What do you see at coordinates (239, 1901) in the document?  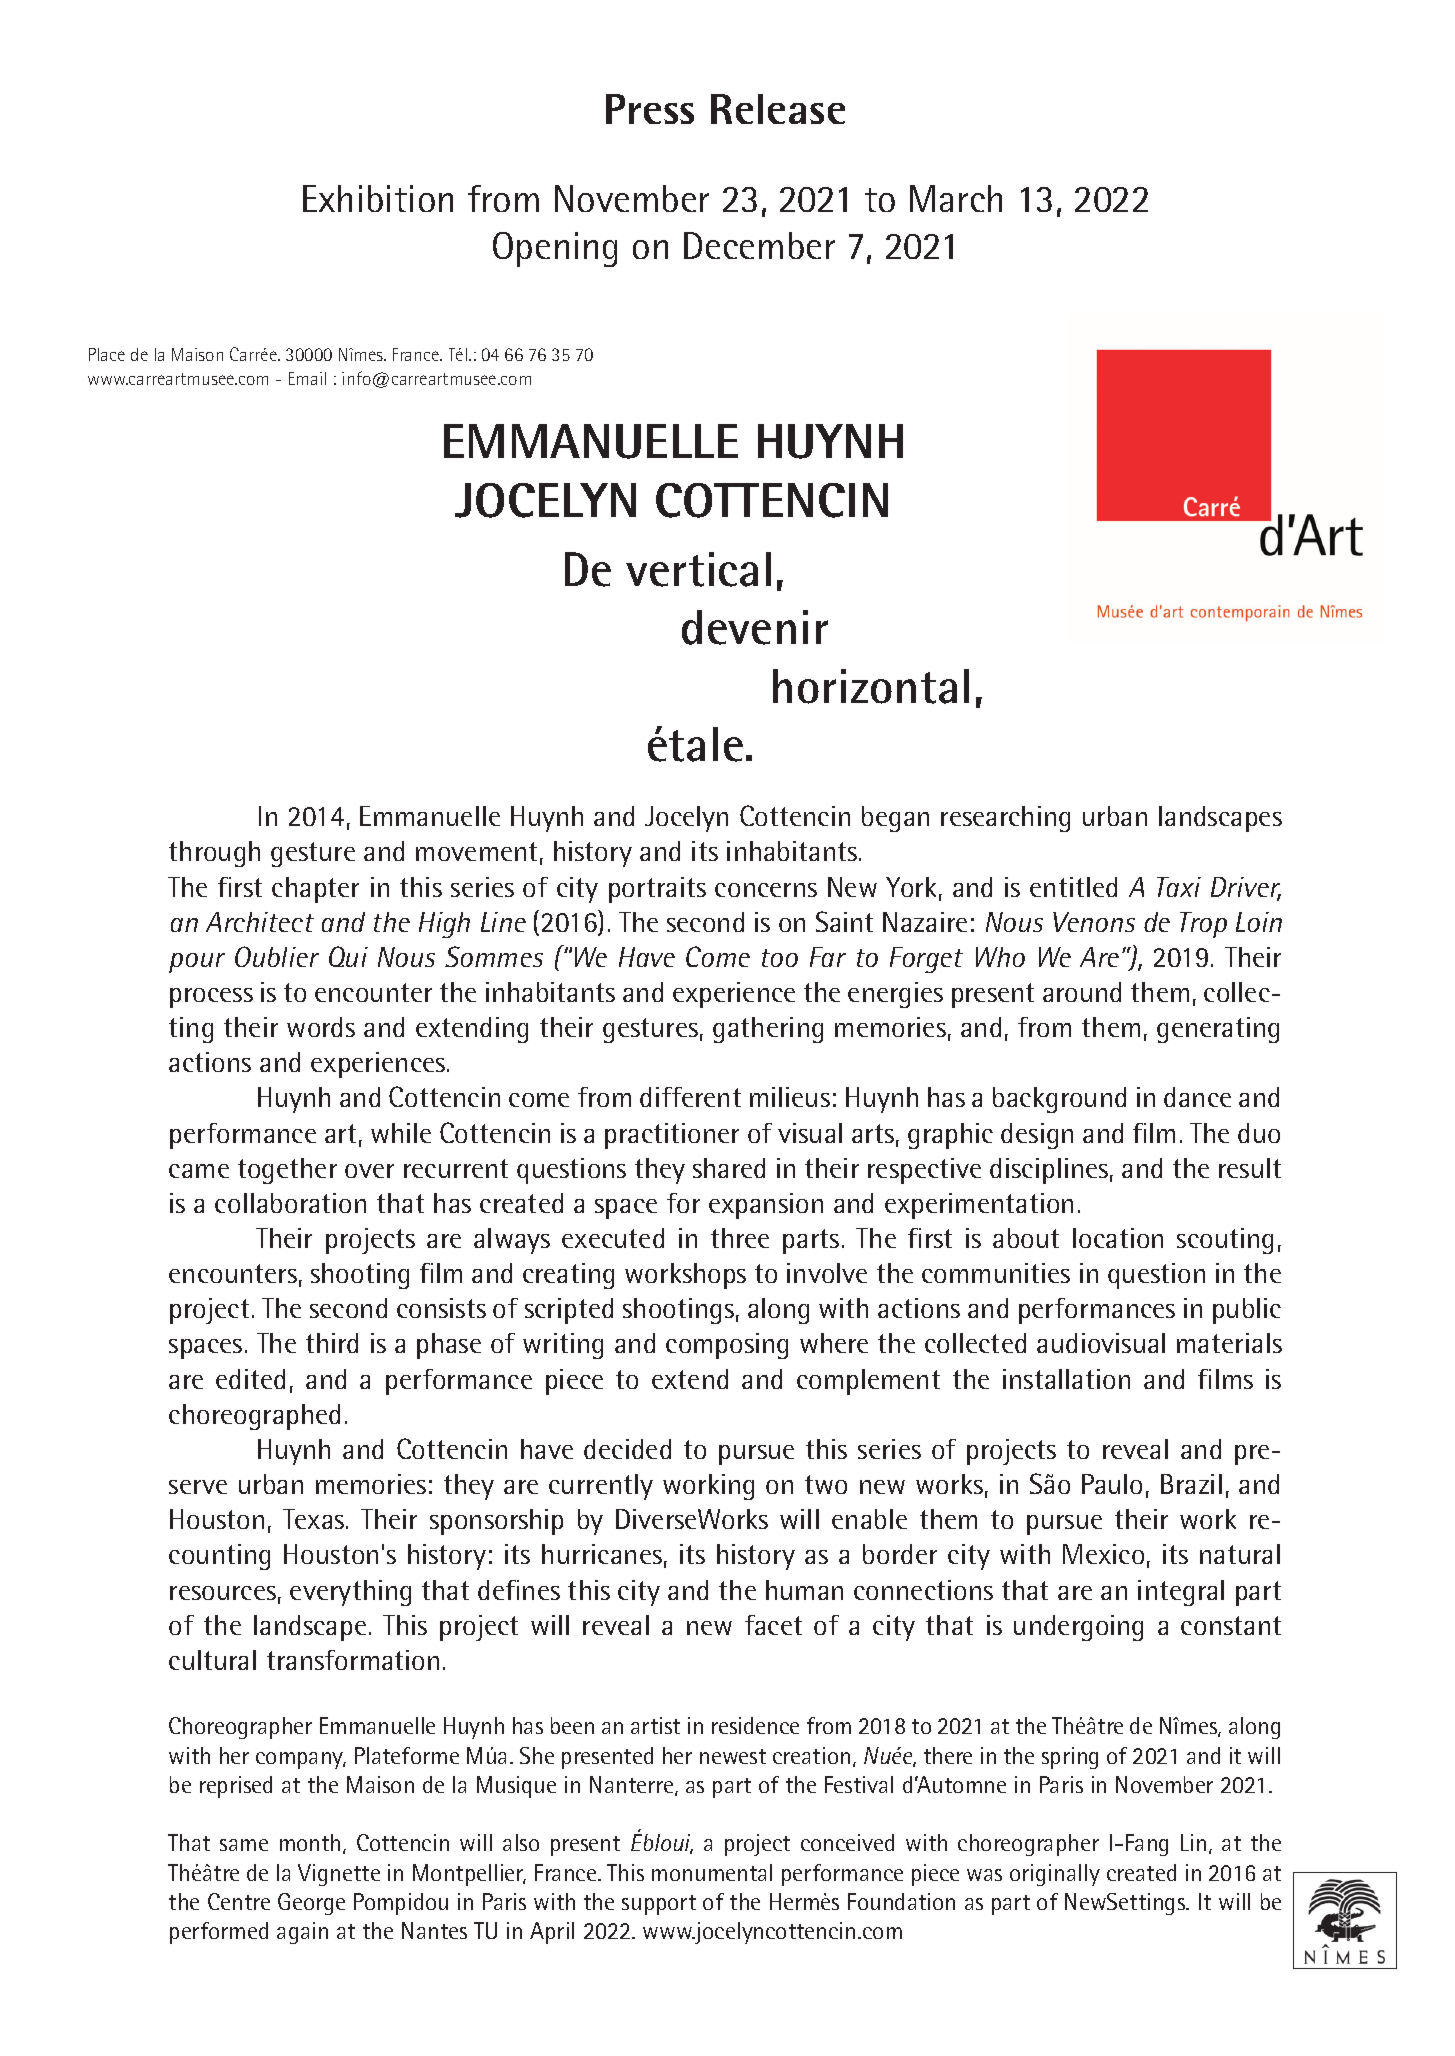 I see `Centre` at bounding box center [239, 1901].
